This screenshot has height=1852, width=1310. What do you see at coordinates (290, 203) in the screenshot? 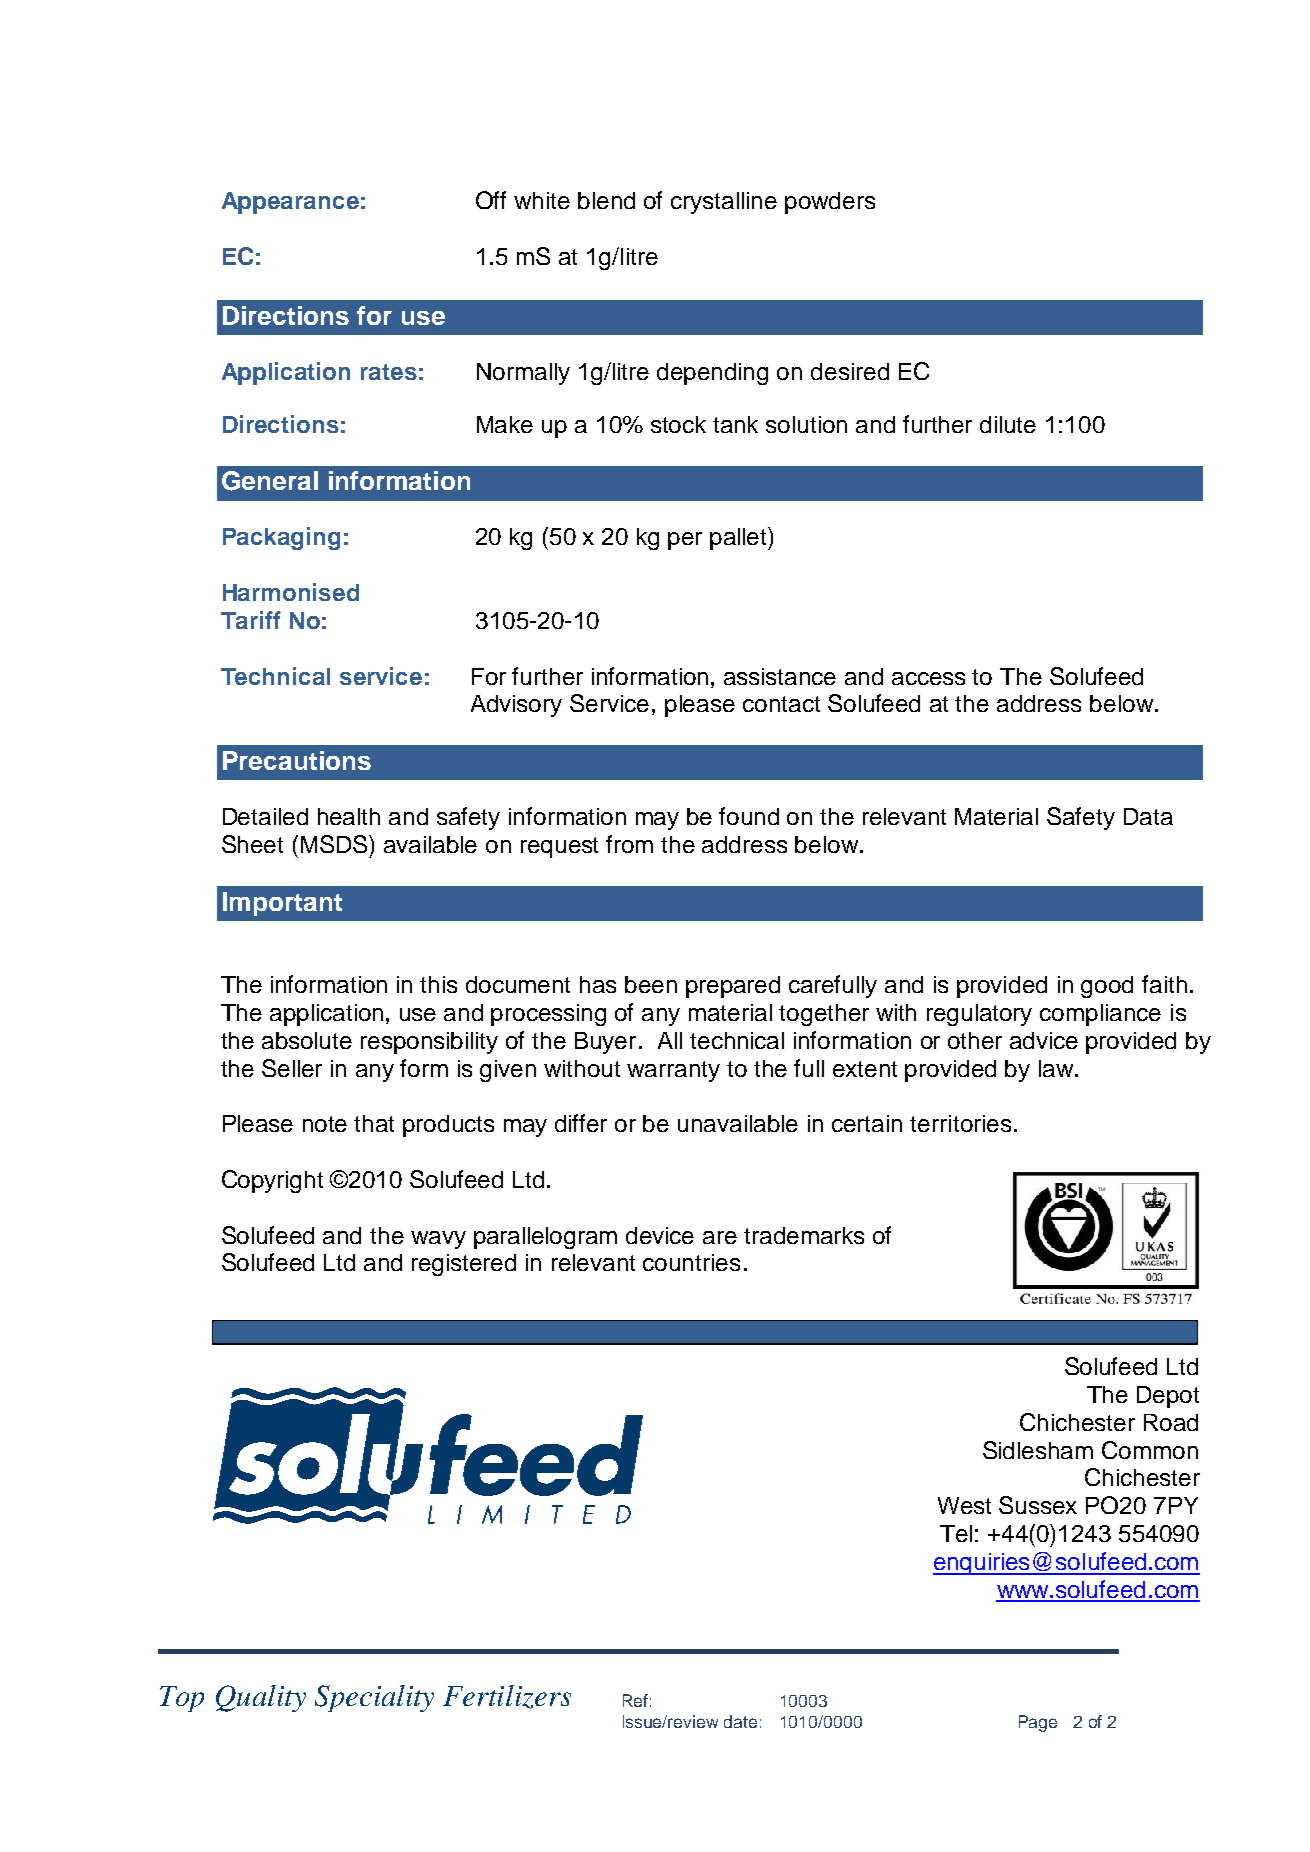
I see `Appearance` at bounding box center [290, 203].
